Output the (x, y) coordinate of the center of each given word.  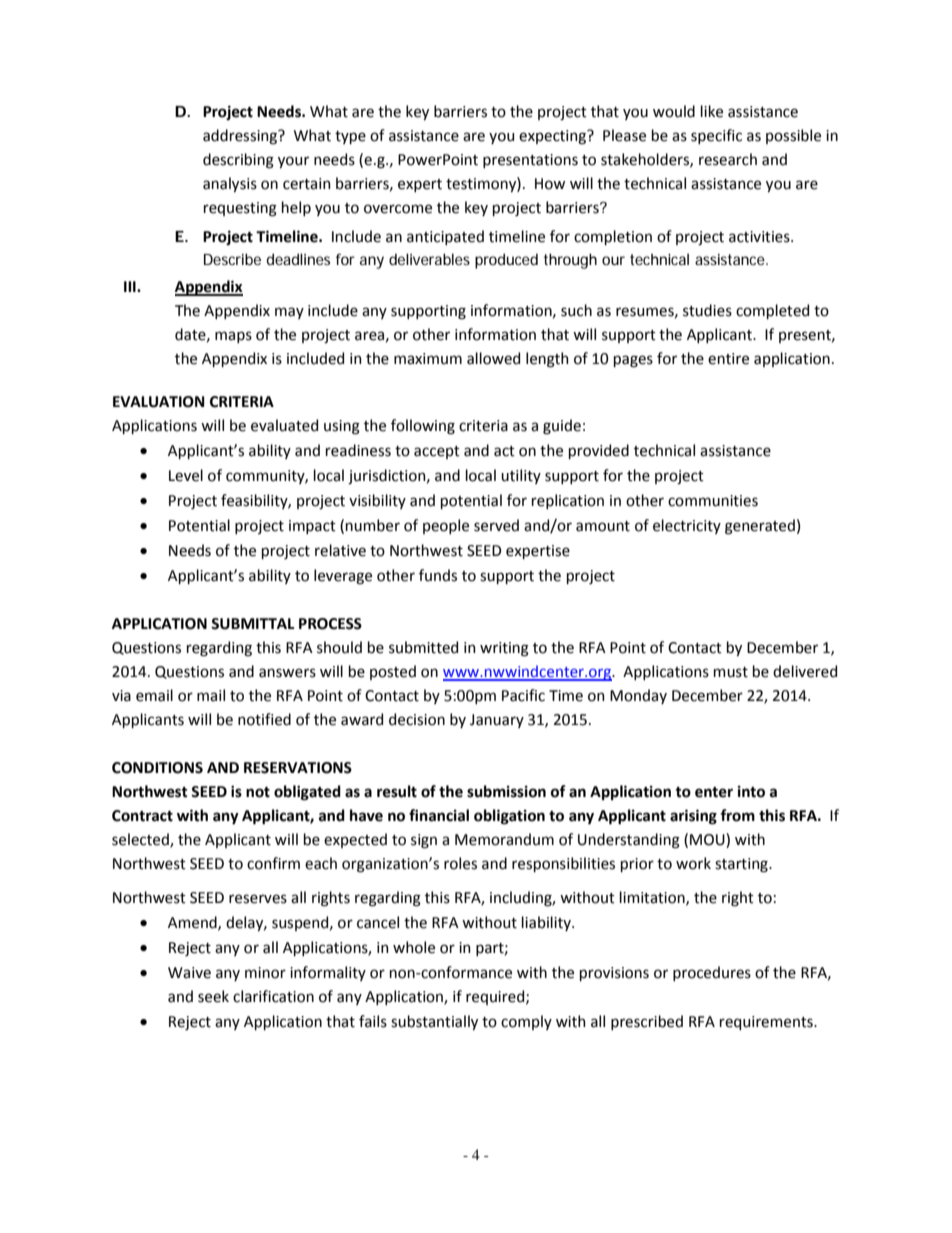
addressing (241, 137)
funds (438, 575)
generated (760, 527)
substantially (434, 1022)
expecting (554, 137)
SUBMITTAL (252, 624)
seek (213, 996)
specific (716, 136)
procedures (712, 973)
